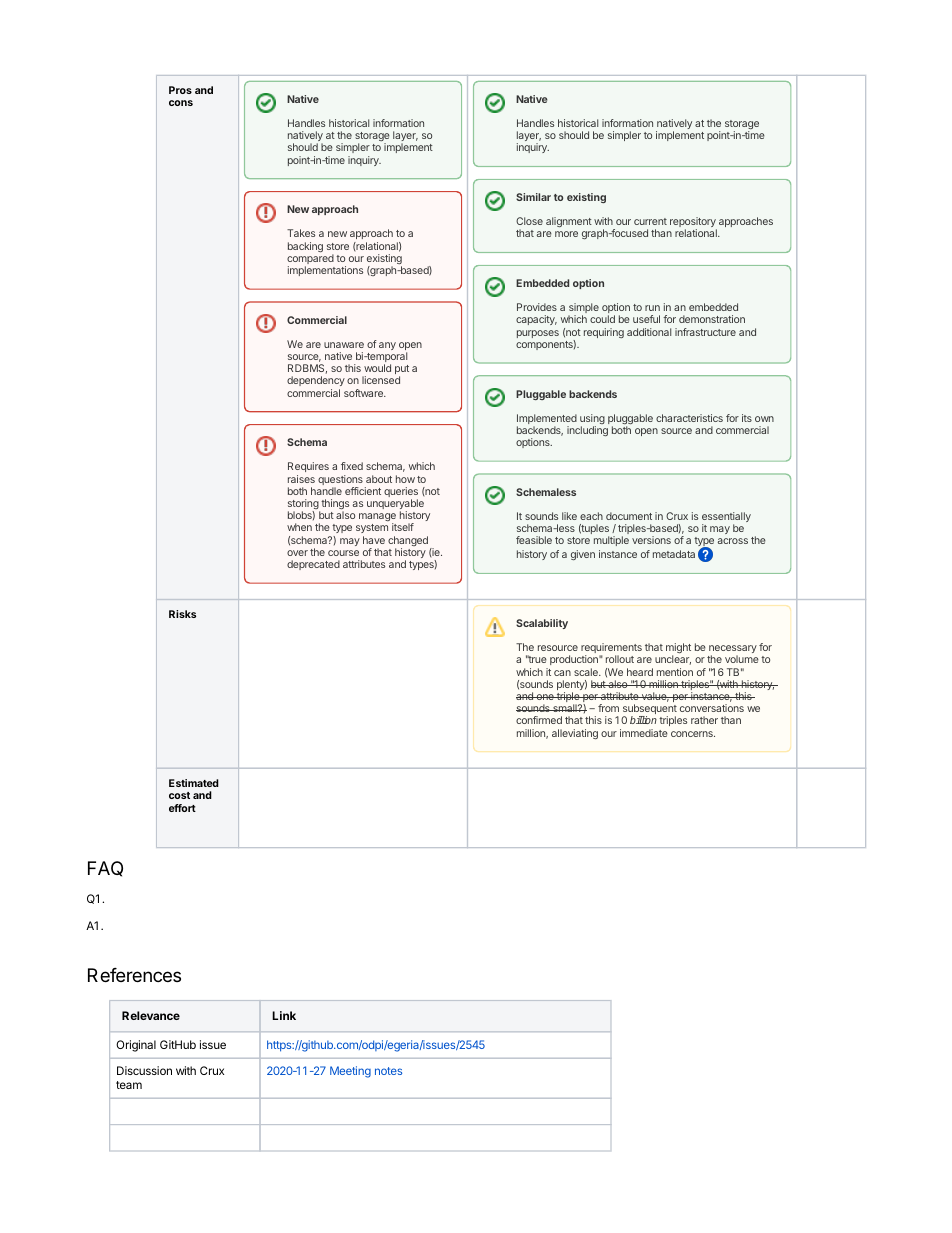  What do you see at coordinates (181, 103) in the page?
I see `cons` at bounding box center [181, 103].
